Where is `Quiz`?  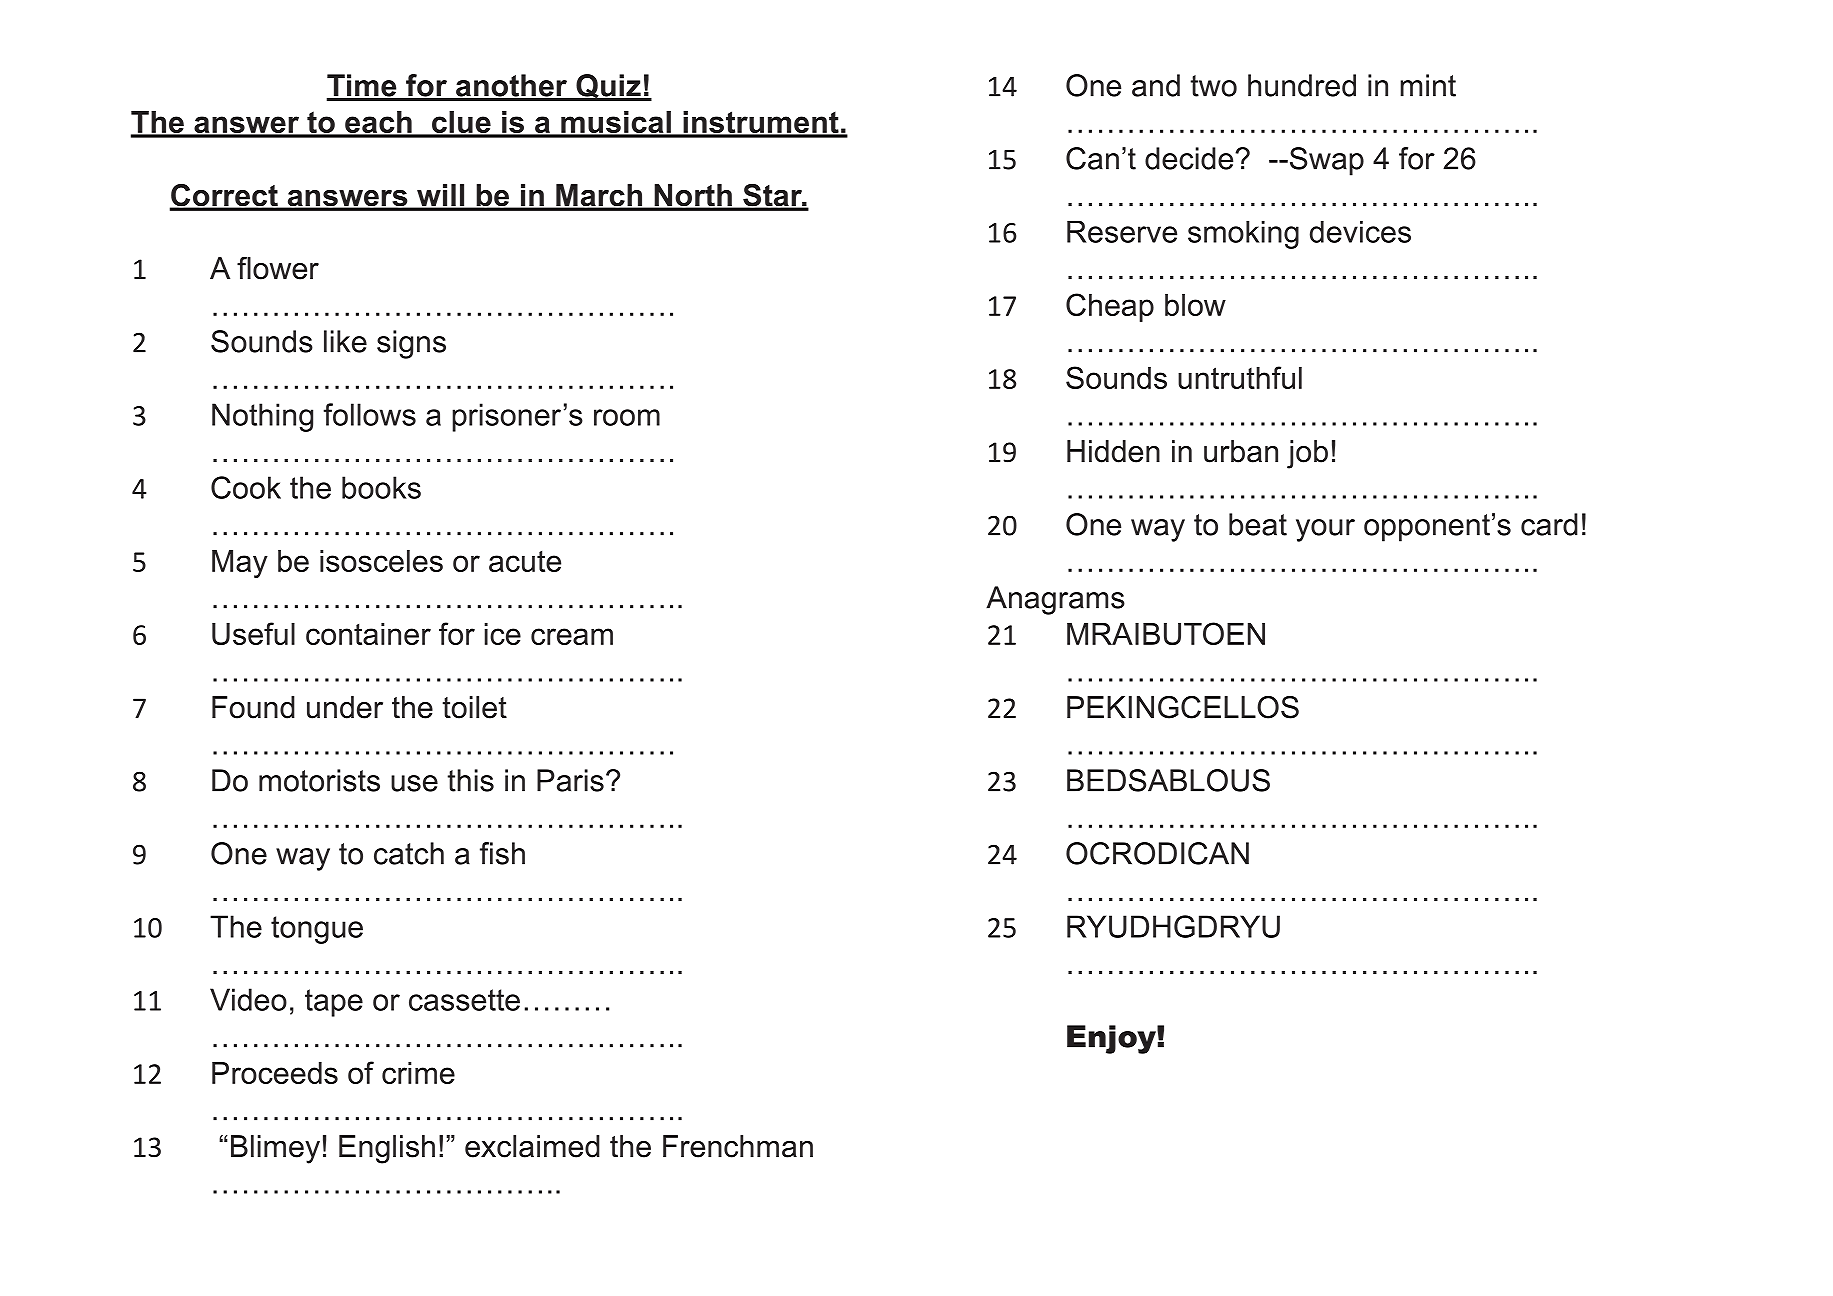 Quiz is located at coordinates (608, 87).
